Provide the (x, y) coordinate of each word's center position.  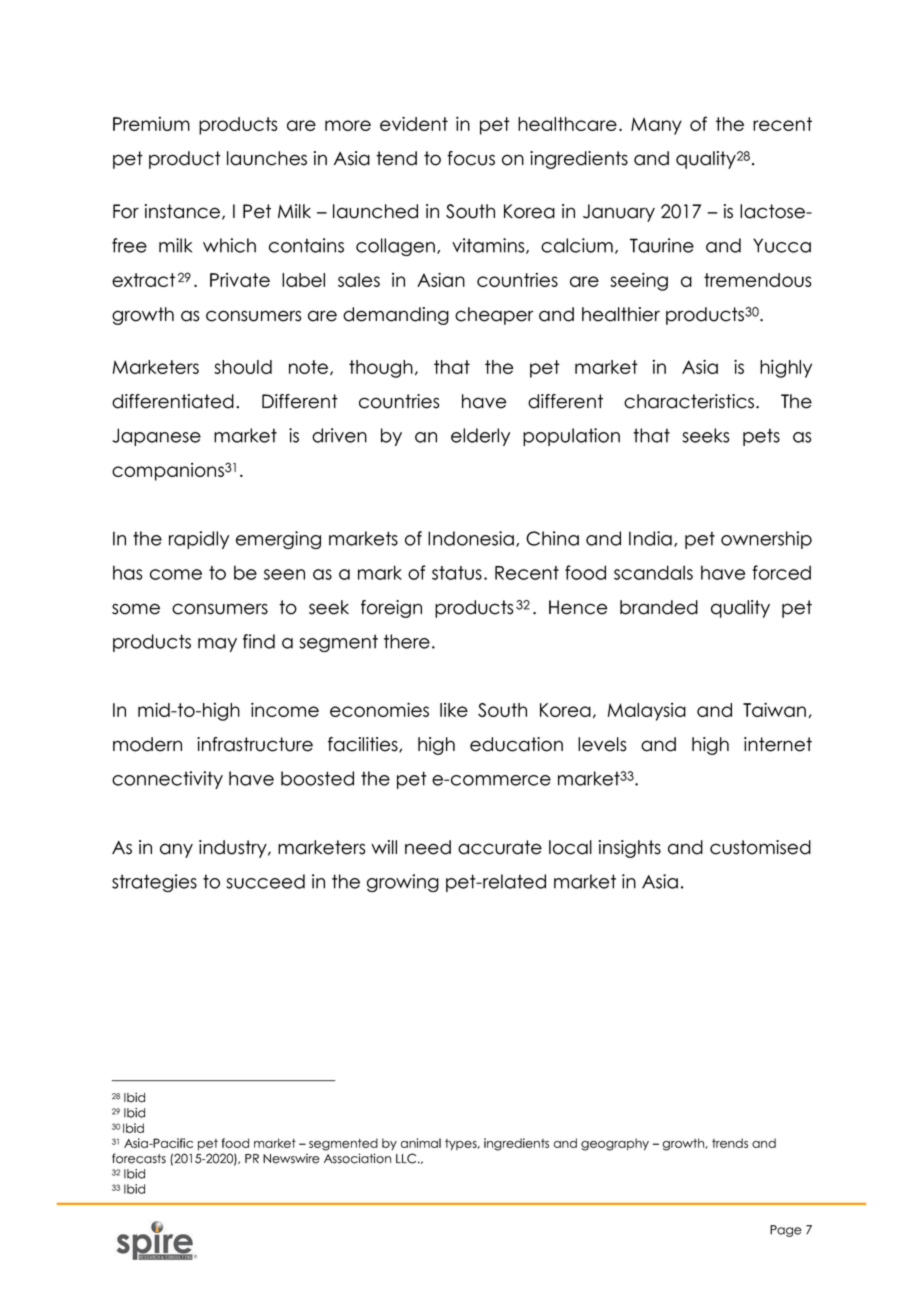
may (217, 645)
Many (656, 126)
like (454, 710)
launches (267, 158)
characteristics (690, 401)
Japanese (156, 437)
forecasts (139, 1158)
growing (403, 883)
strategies (154, 883)
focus (471, 158)
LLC (407, 1158)
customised (760, 847)
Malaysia (647, 712)
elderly (480, 437)
